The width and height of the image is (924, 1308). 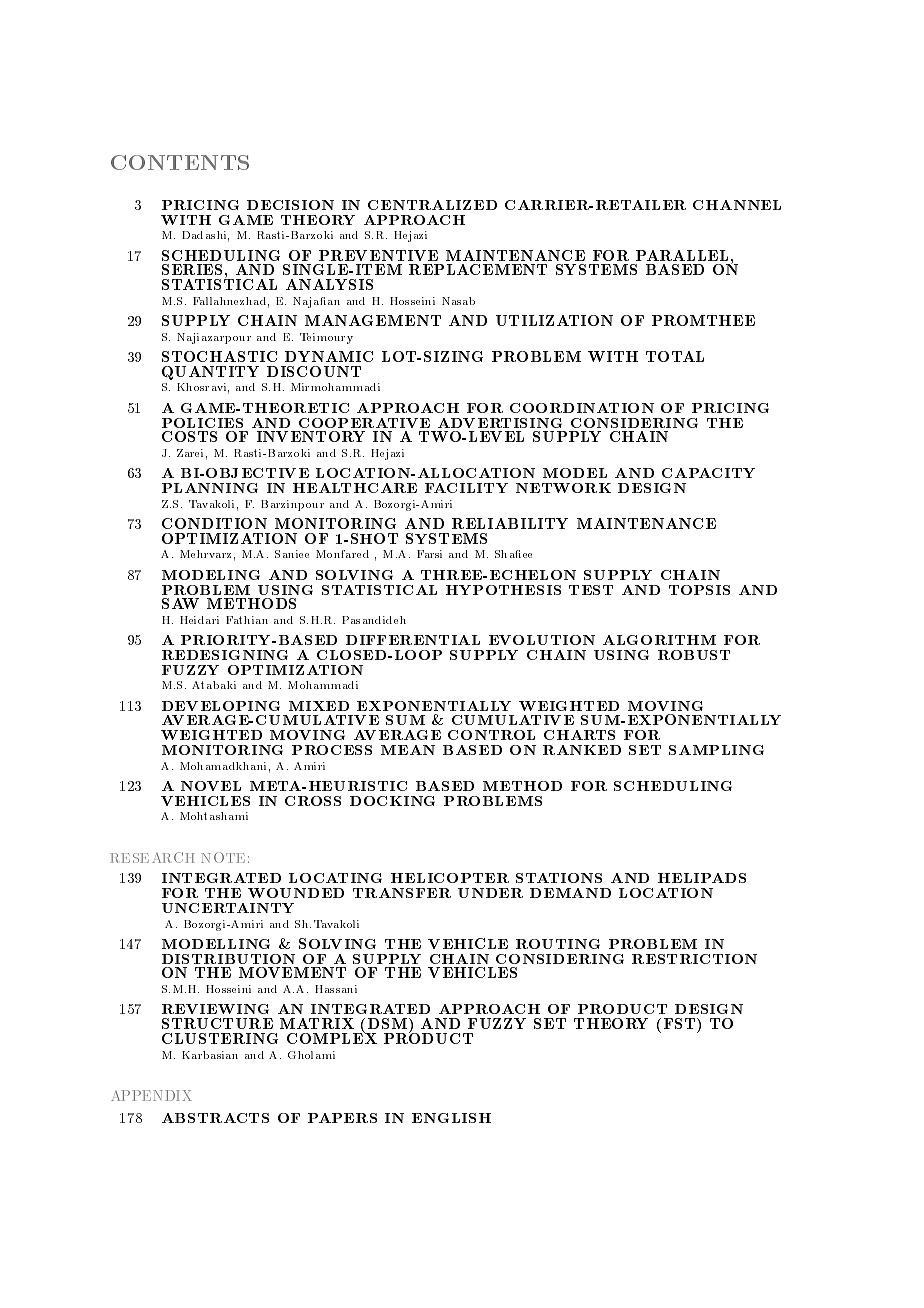 What do you see at coordinates (659, 640) in the image?
I see `ALGORITHM` at bounding box center [659, 640].
